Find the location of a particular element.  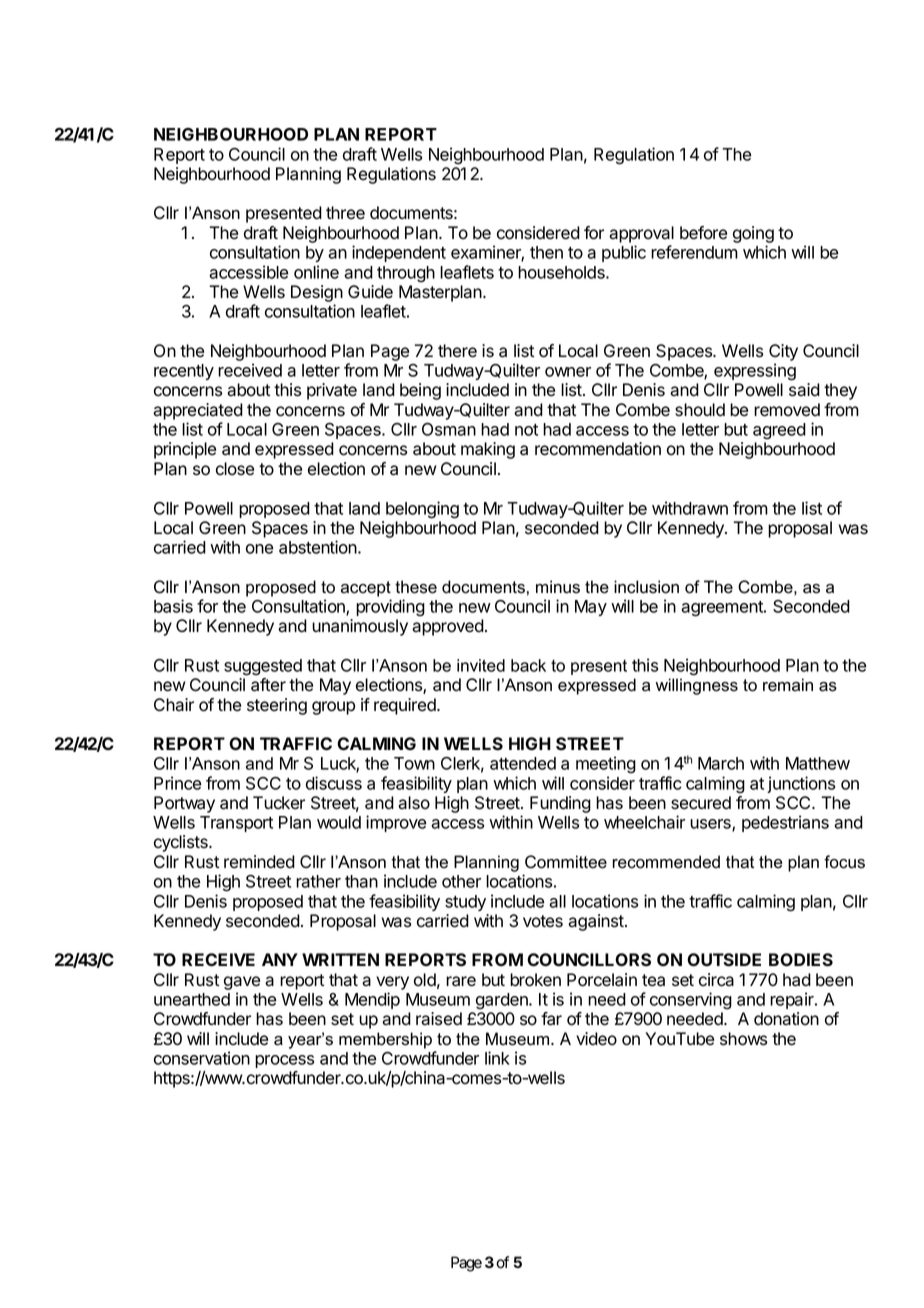

process is located at coordinates (284, 1061).
